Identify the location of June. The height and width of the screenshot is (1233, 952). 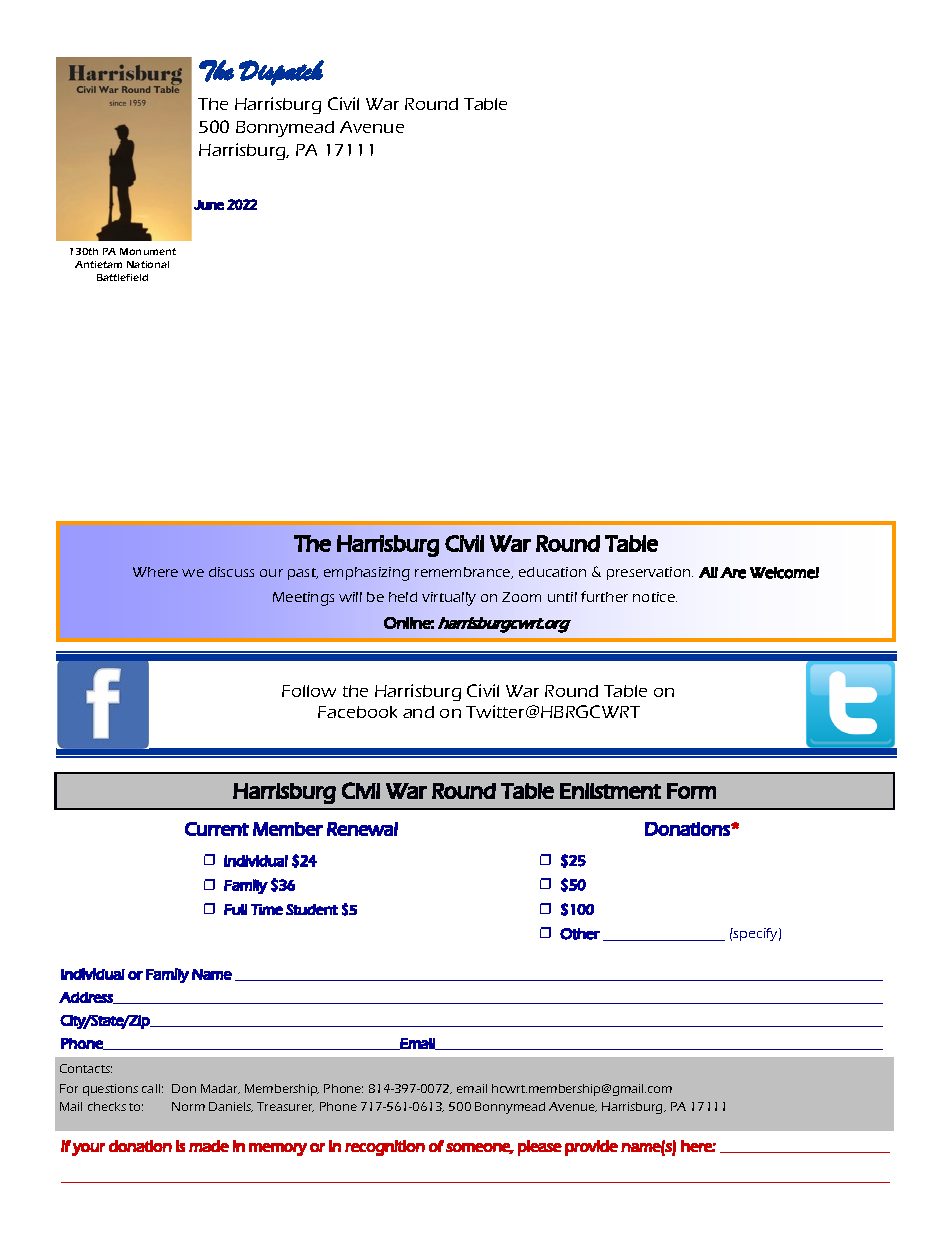
(209, 205).
